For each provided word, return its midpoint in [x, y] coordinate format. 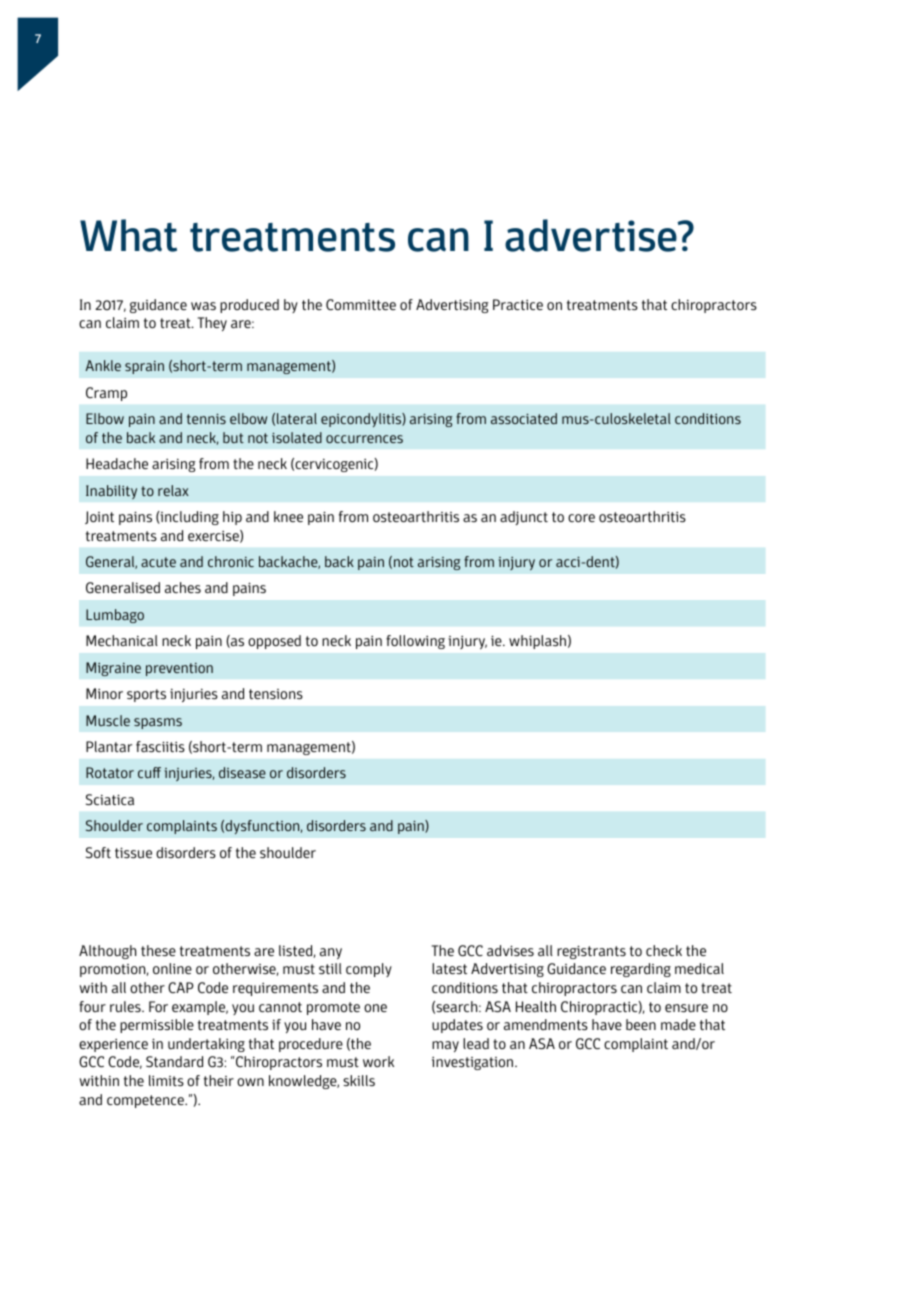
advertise [592, 235]
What [128, 235]
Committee [361, 305]
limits [166, 1081]
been [641, 1024]
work [378, 1061]
